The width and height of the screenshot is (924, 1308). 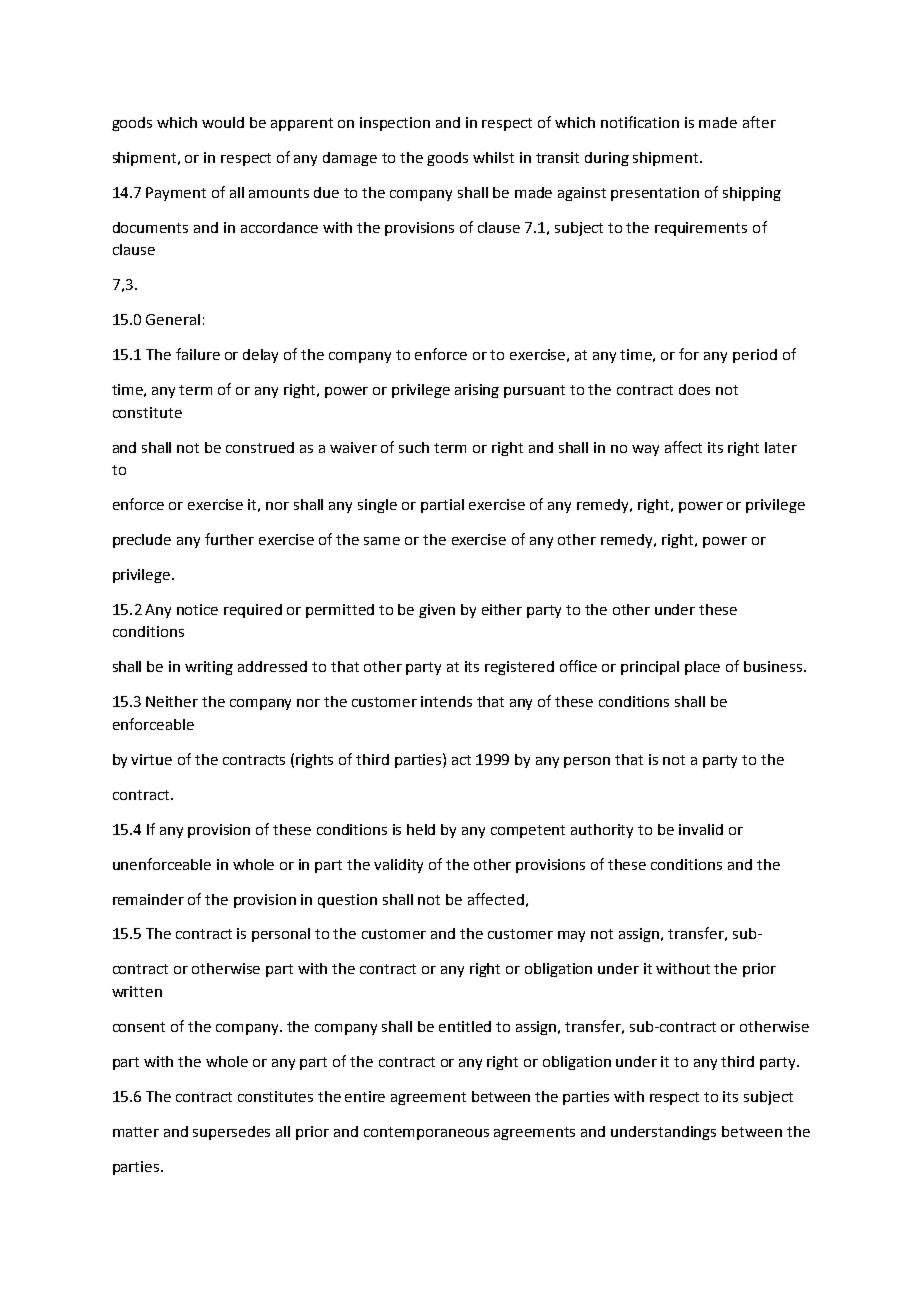 What do you see at coordinates (493, 157) in the screenshot?
I see `whilst` at bounding box center [493, 157].
